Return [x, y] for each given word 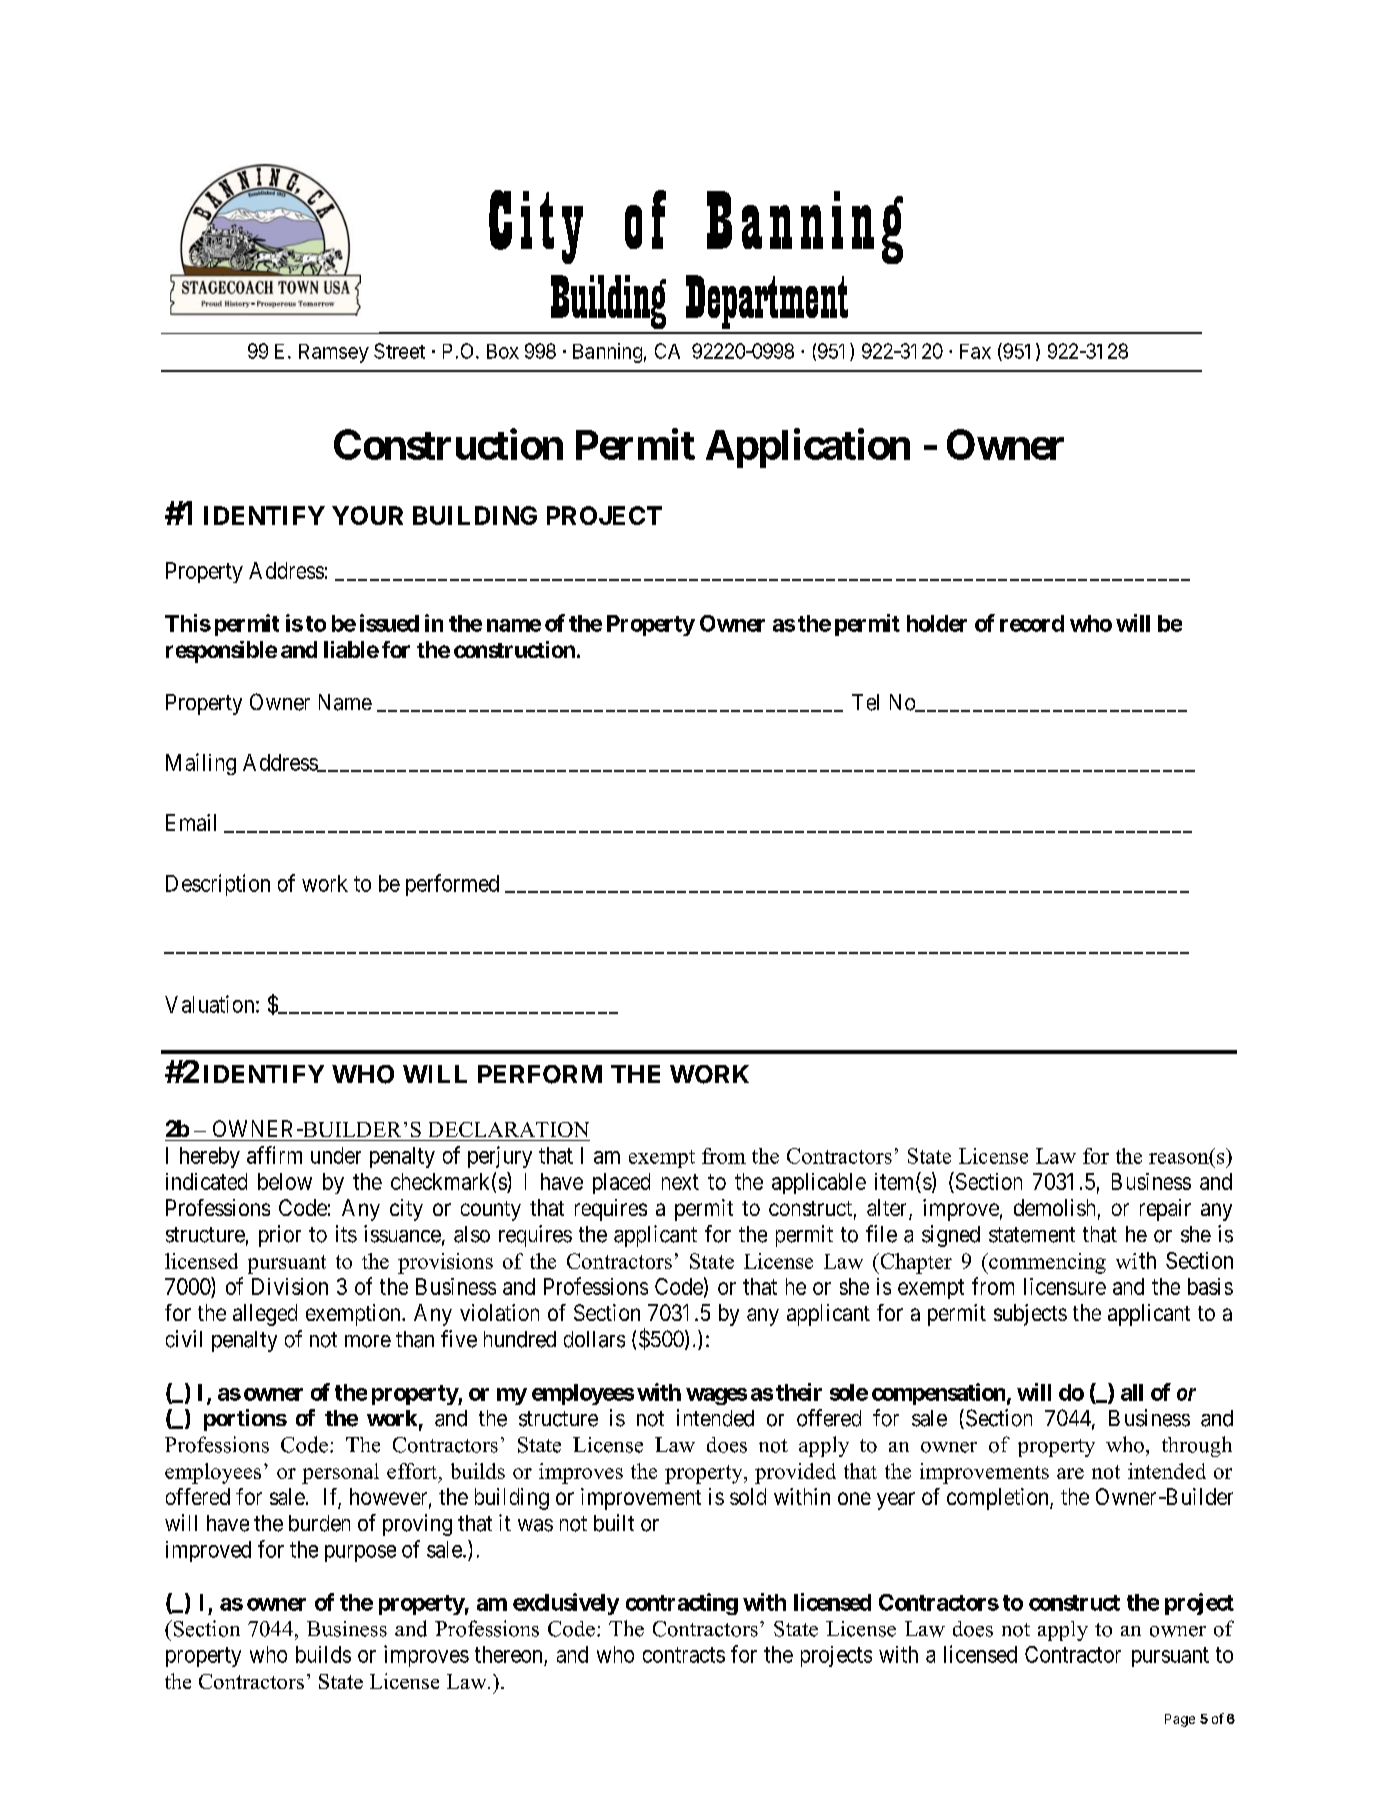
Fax [975, 351]
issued [389, 623]
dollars [594, 1339]
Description [218, 885]
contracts [684, 1655]
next [680, 1182]
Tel [865, 702]
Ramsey [334, 353]
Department [767, 302]
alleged [265, 1315]
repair [1165, 1210]
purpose [360, 1553]
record [1032, 623]
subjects [1030, 1315]
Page [1180, 1720]
